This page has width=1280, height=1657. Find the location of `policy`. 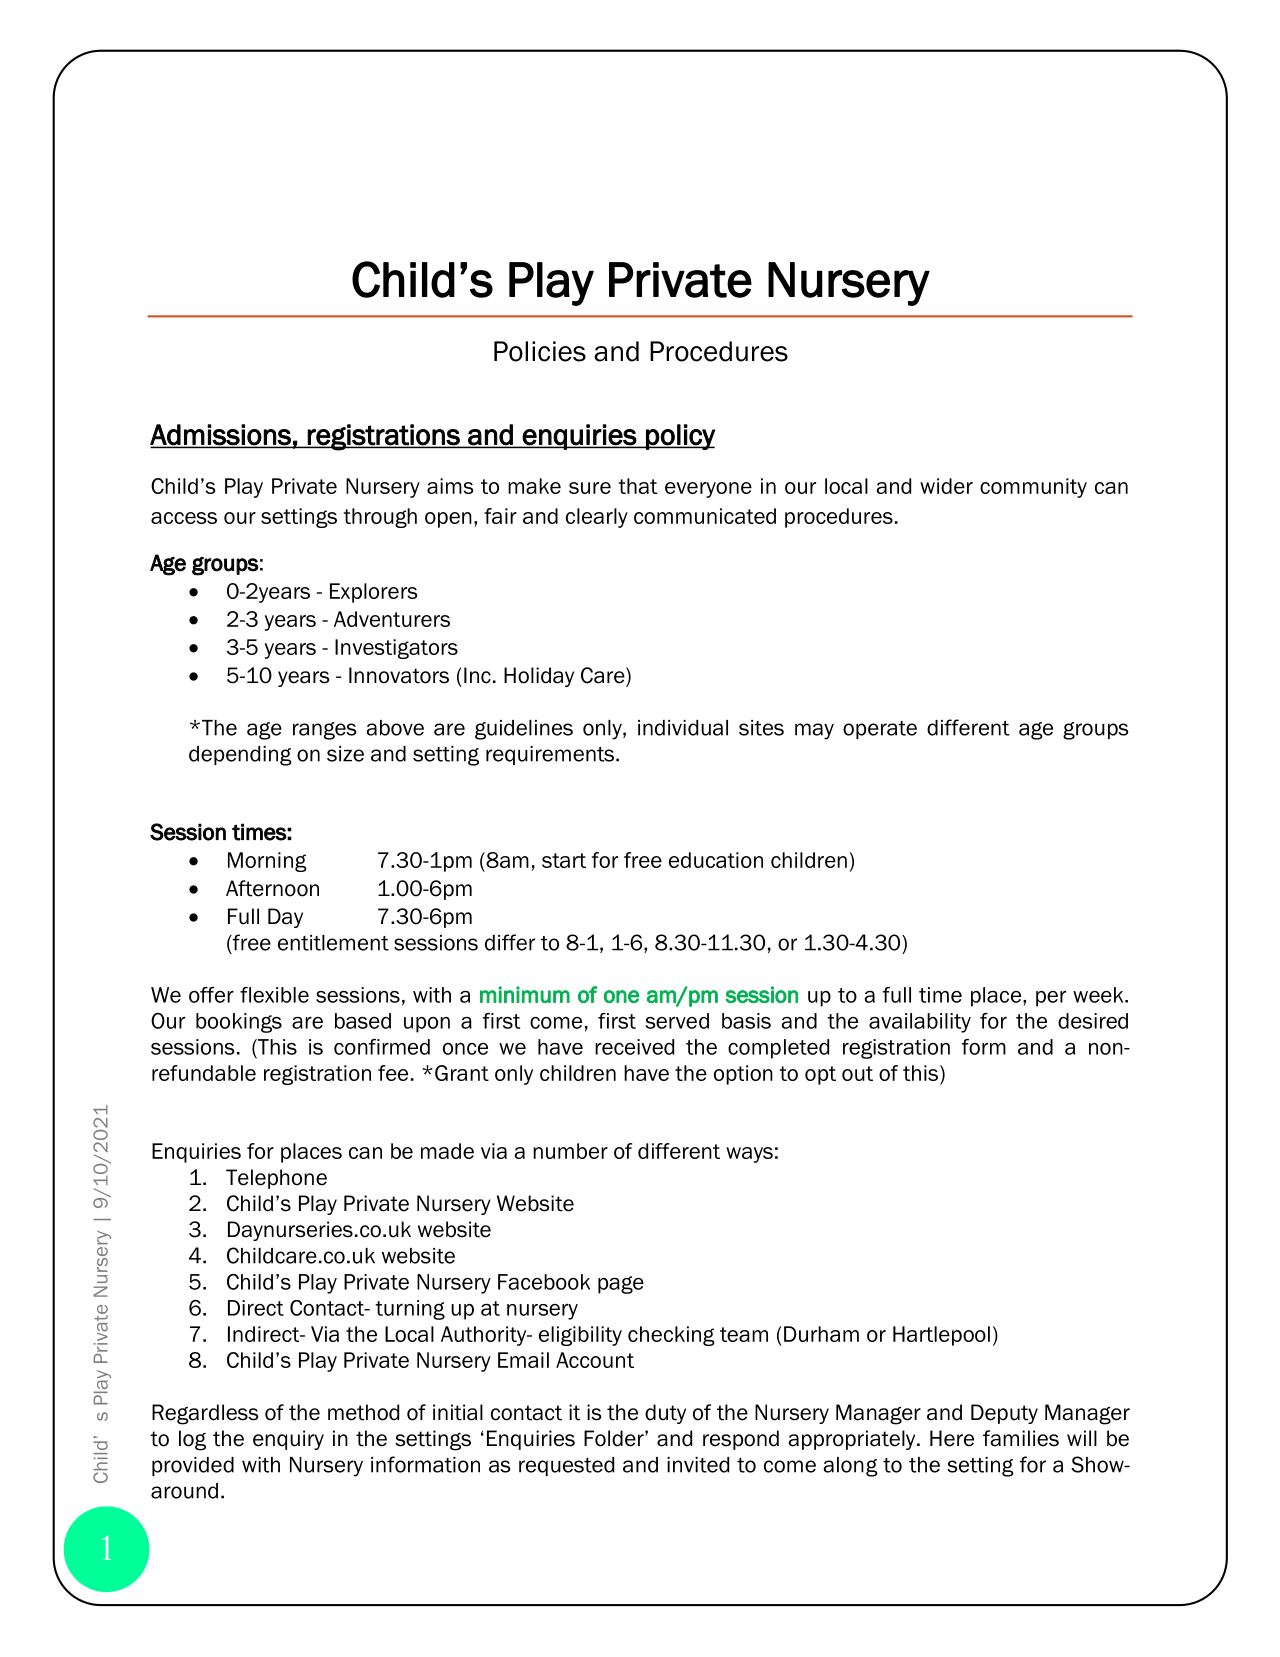

policy is located at coordinates (679, 437).
